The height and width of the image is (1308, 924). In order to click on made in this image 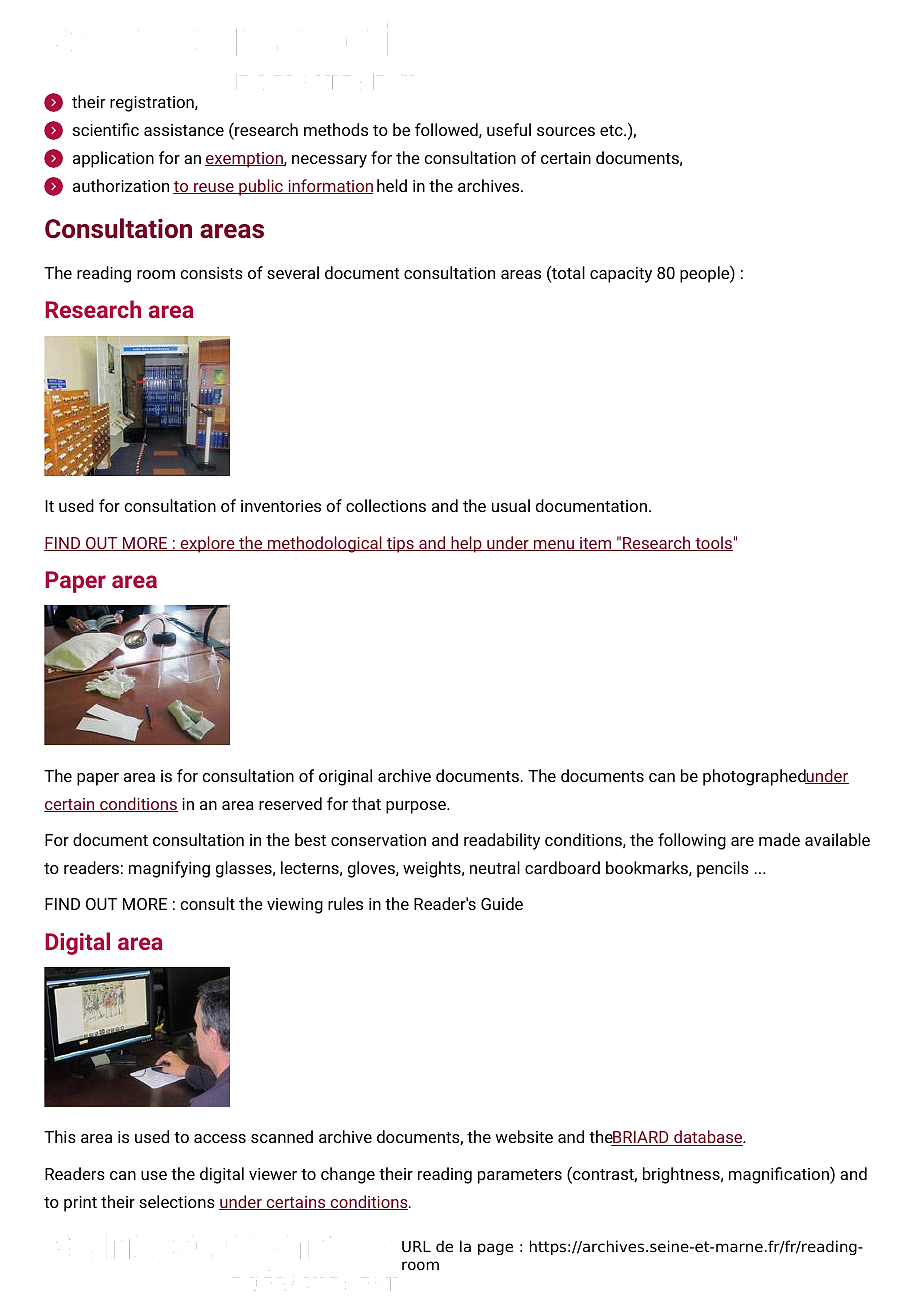, I will do `click(779, 839)`.
